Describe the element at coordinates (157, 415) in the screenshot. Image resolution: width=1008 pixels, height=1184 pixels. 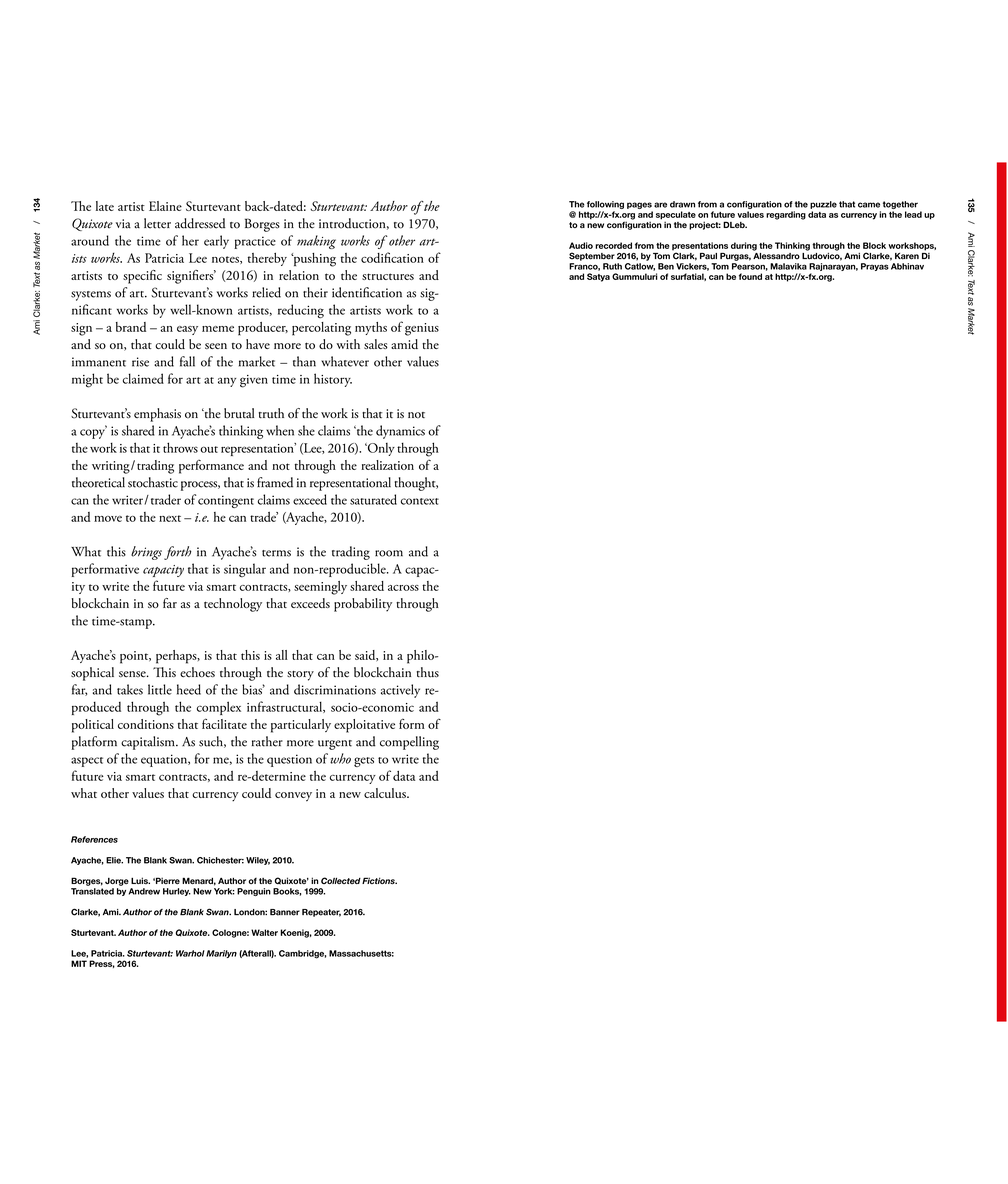
I see `emphasis` at that location.
